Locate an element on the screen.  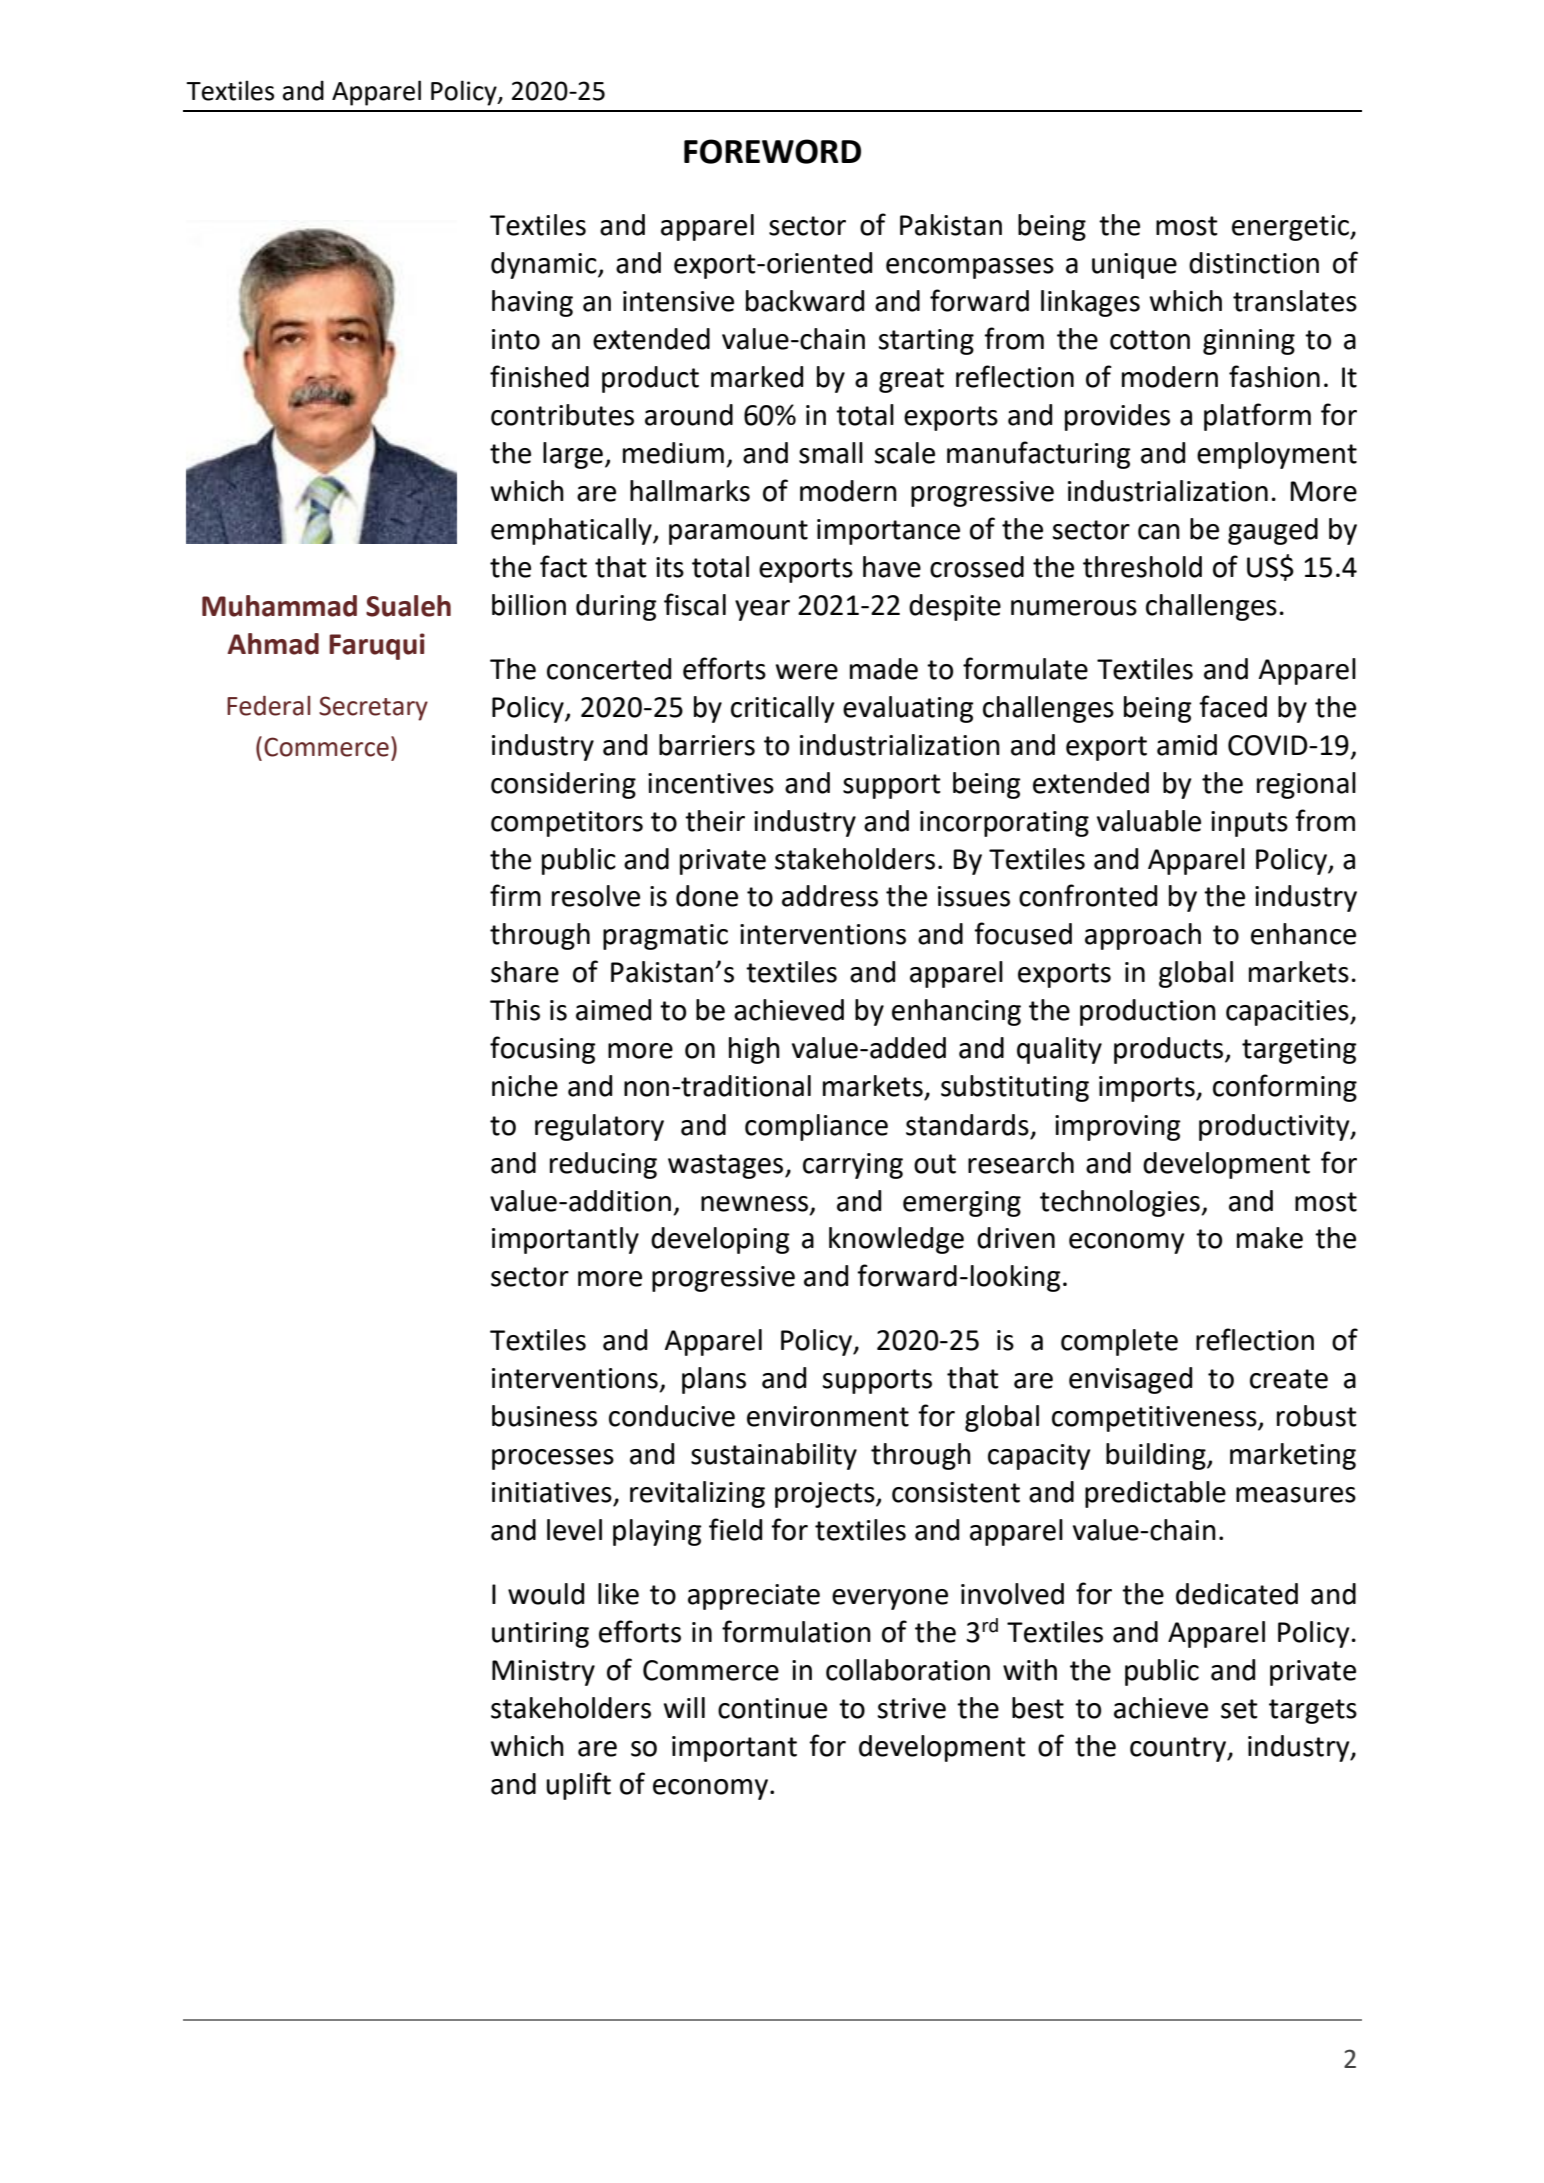
business is located at coordinates (544, 1416).
